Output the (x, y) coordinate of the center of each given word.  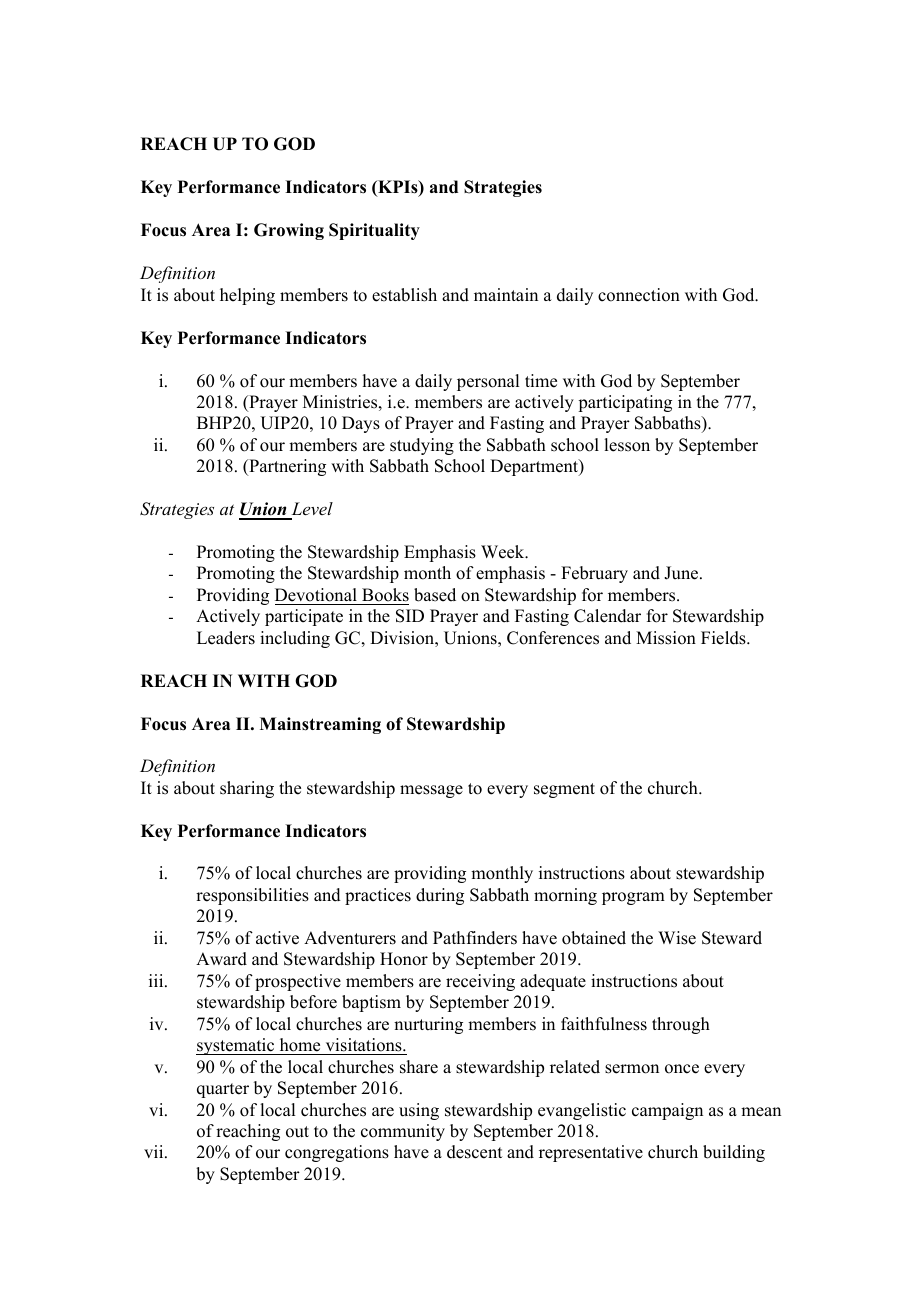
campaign (667, 1111)
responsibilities (252, 896)
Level (312, 508)
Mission (666, 638)
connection (639, 295)
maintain (506, 294)
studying (422, 446)
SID (410, 616)
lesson (627, 445)
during (440, 896)
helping (247, 296)
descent (474, 1152)
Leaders (226, 638)
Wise (677, 938)
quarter (223, 1090)
